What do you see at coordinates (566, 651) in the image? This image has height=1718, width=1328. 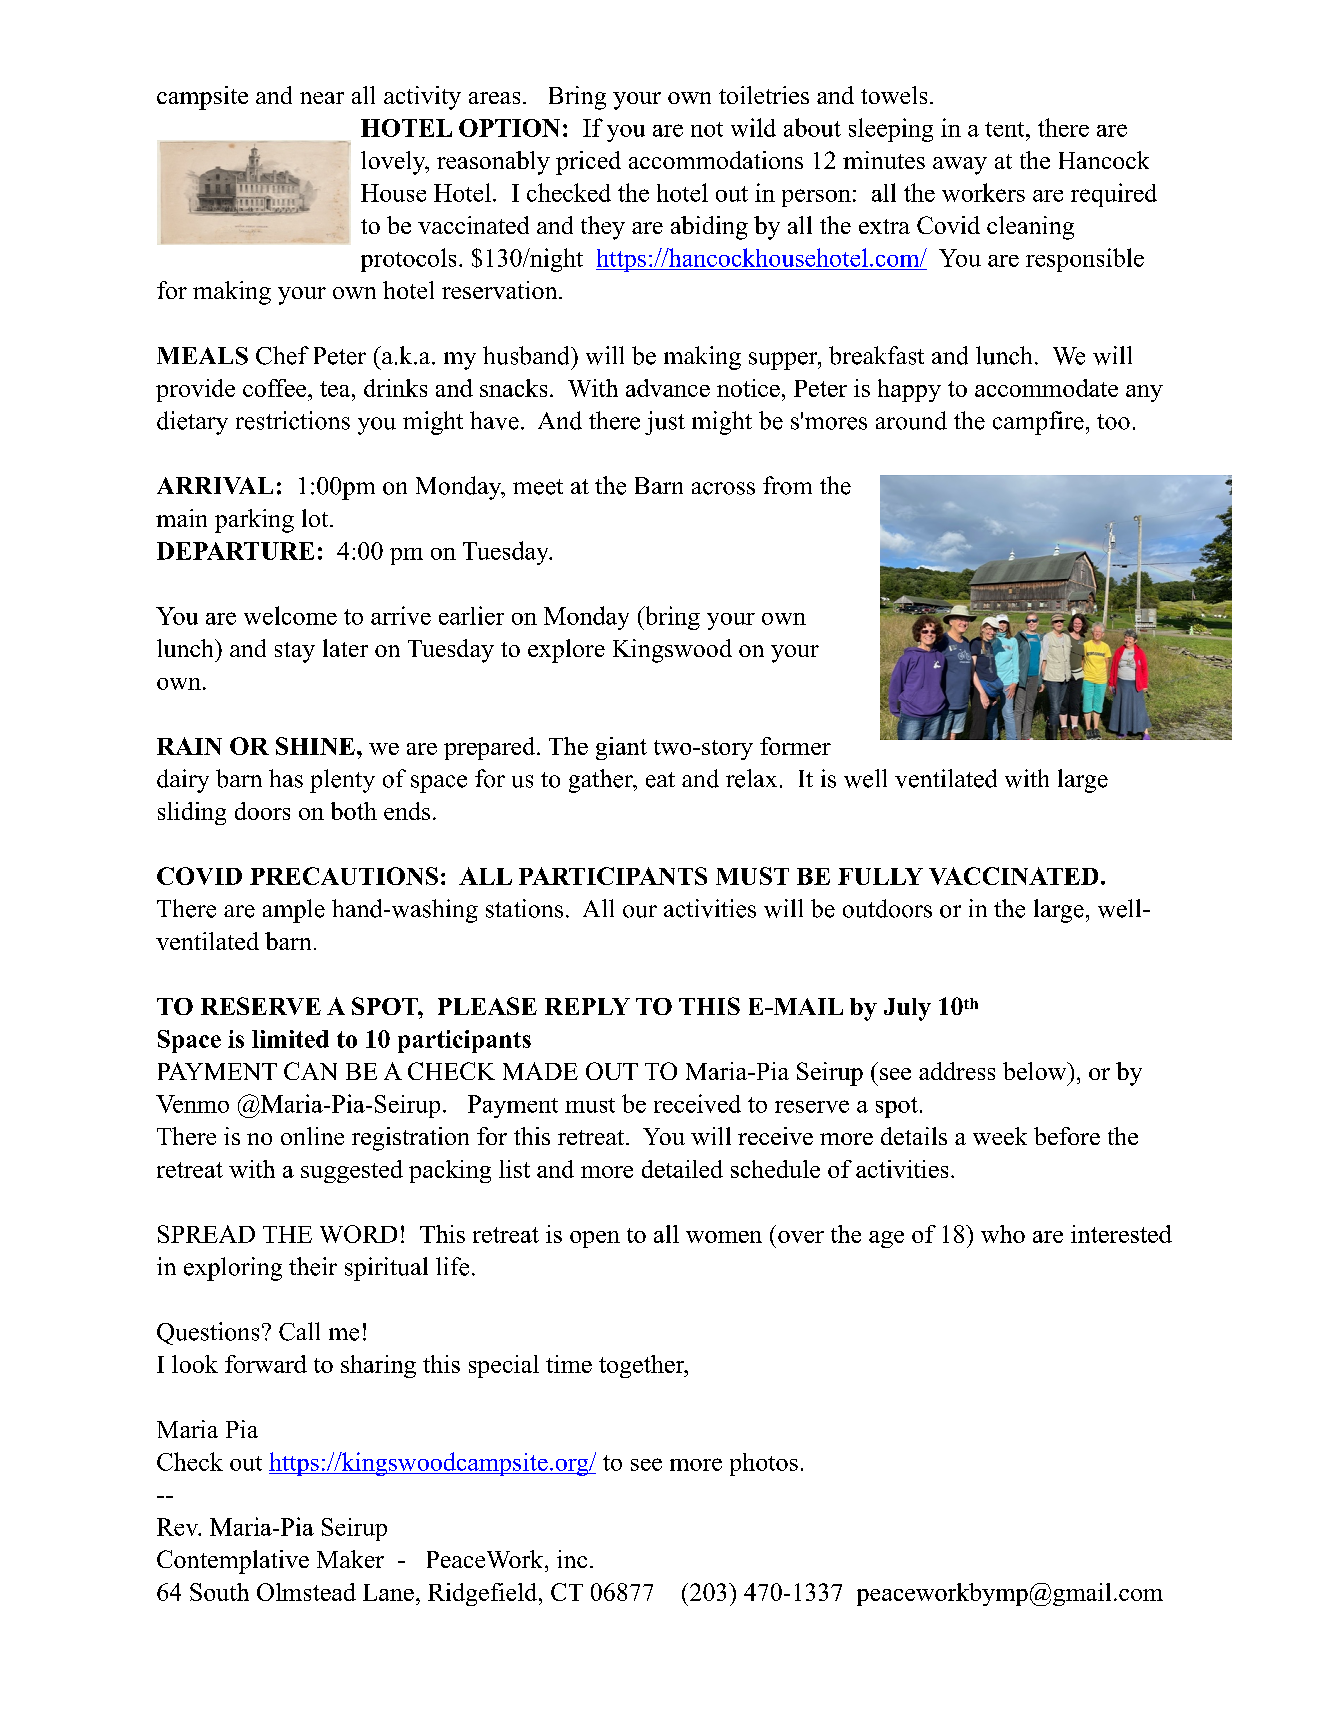 I see `explore` at bounding box center [566, 651].
